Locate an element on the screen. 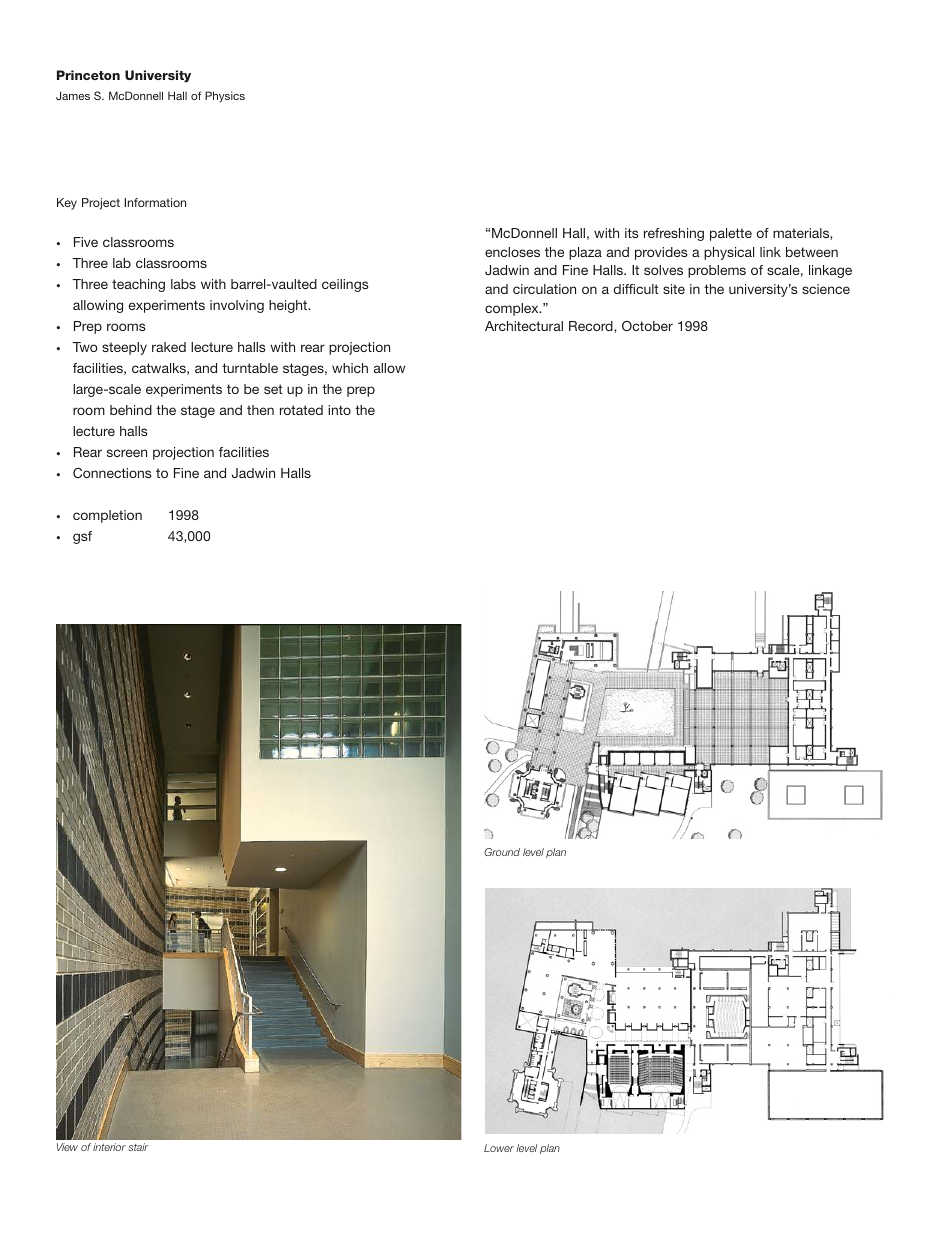  stair is located at coordinates (138, 1147).
